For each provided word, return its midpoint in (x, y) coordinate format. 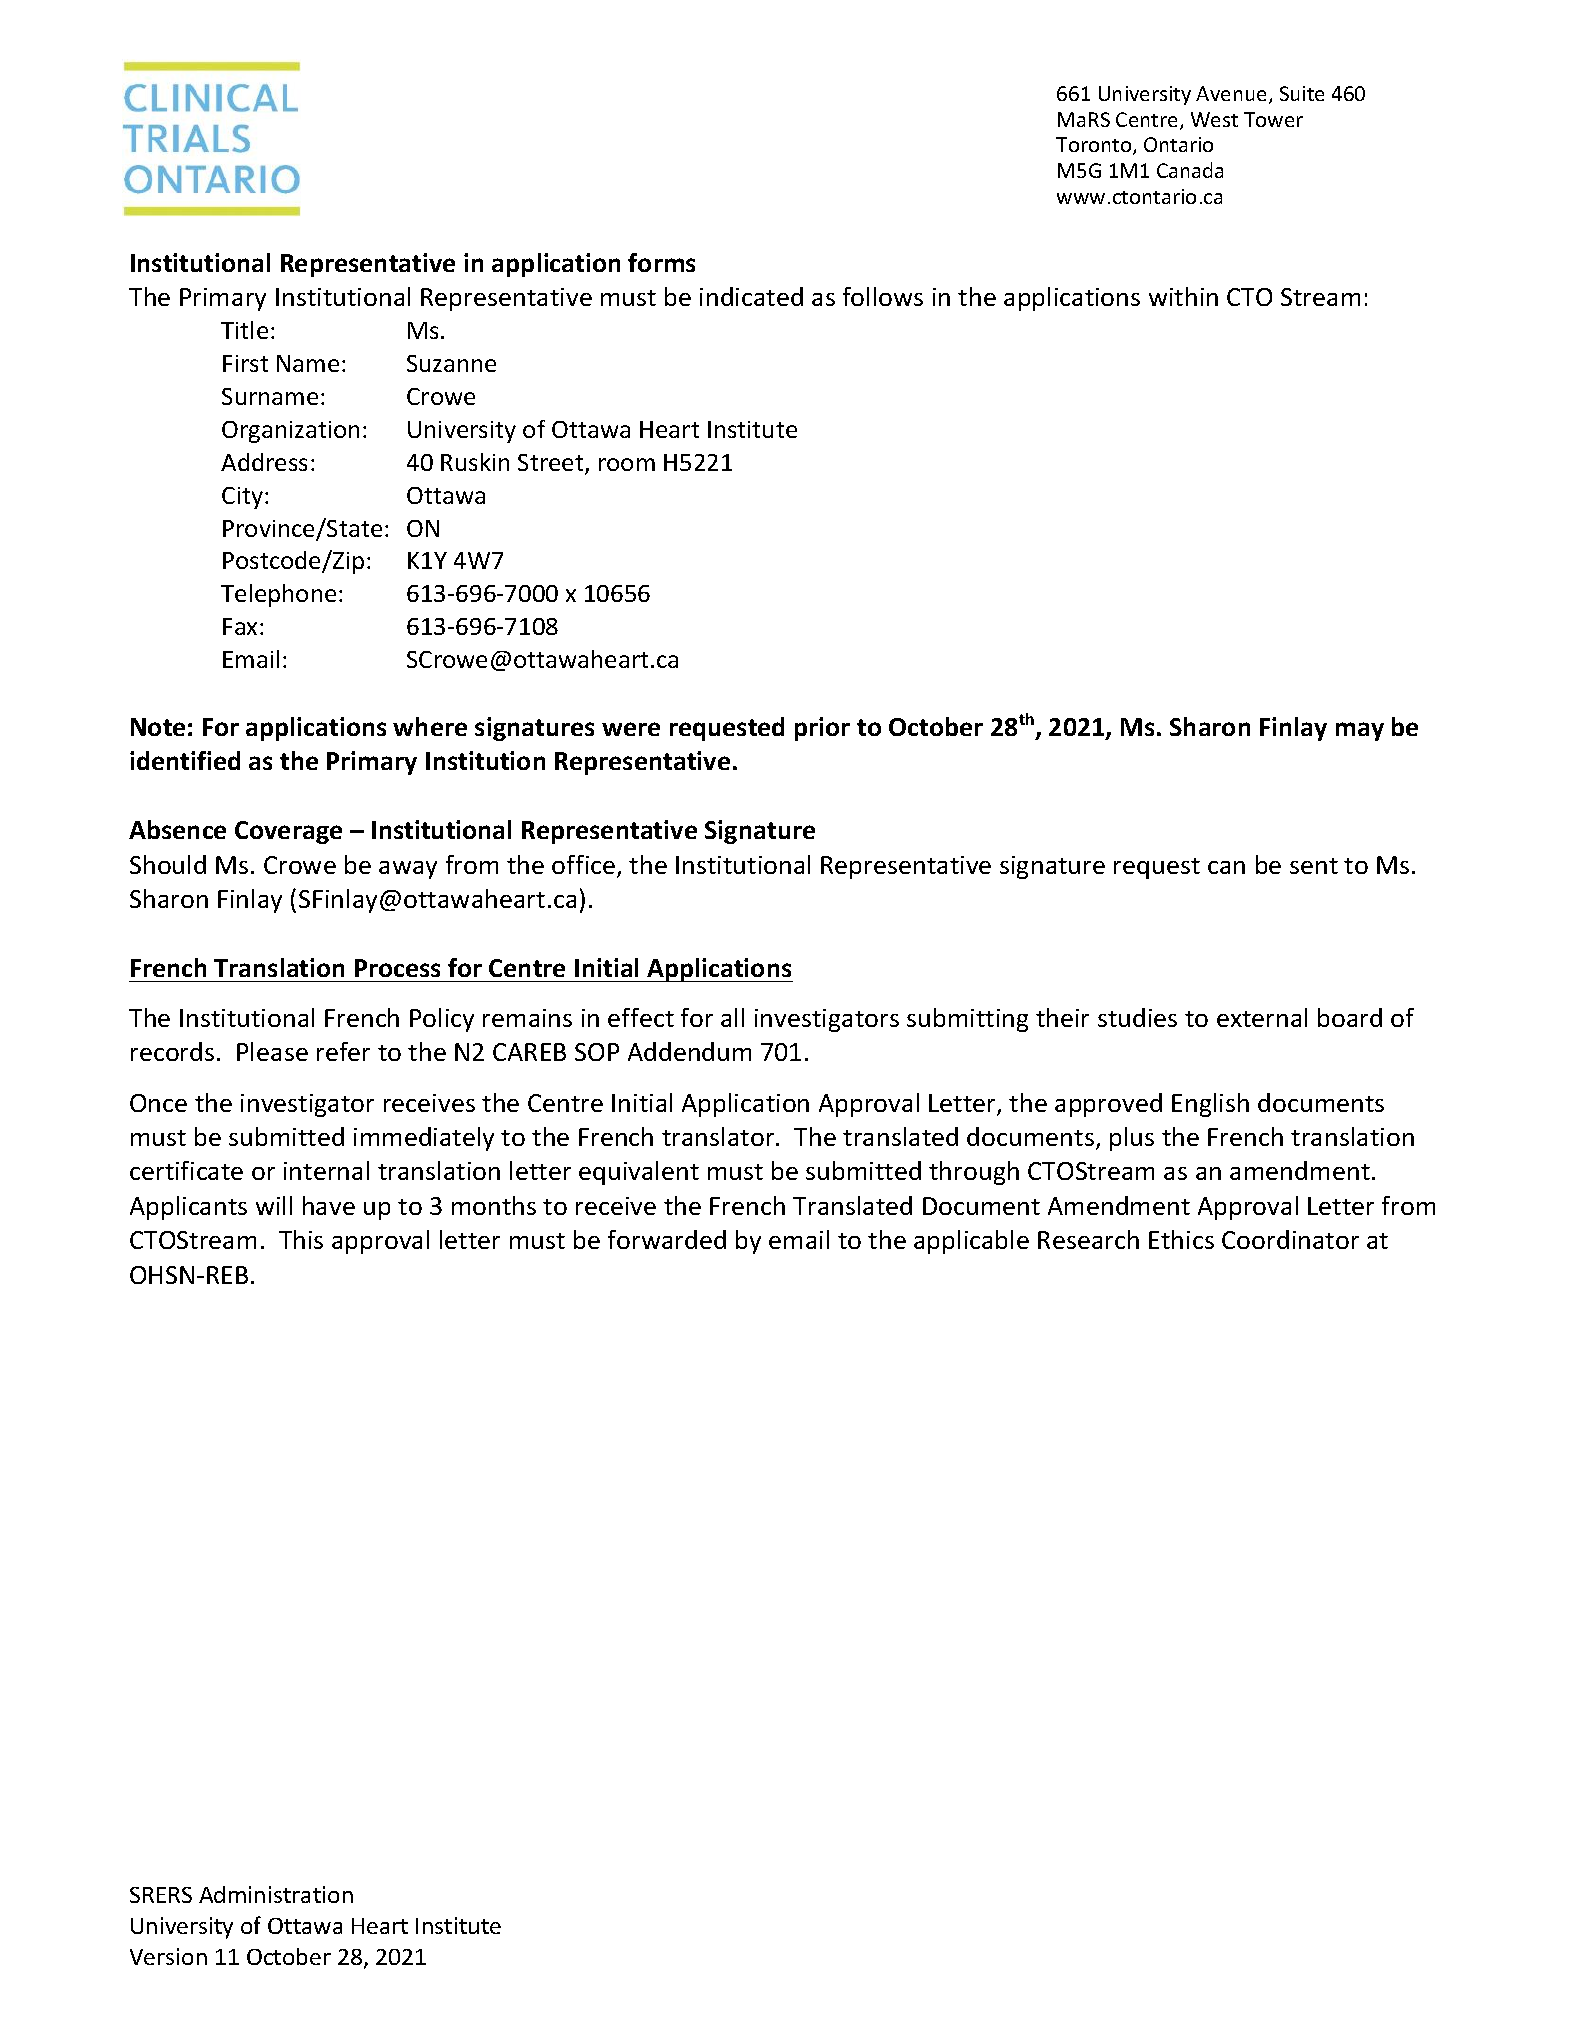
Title (244, 330)
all (732, 1017)
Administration (276, 1894)
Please (272, 1051)
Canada (1190, 170)
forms (661, 262)
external (1262, 1017)
